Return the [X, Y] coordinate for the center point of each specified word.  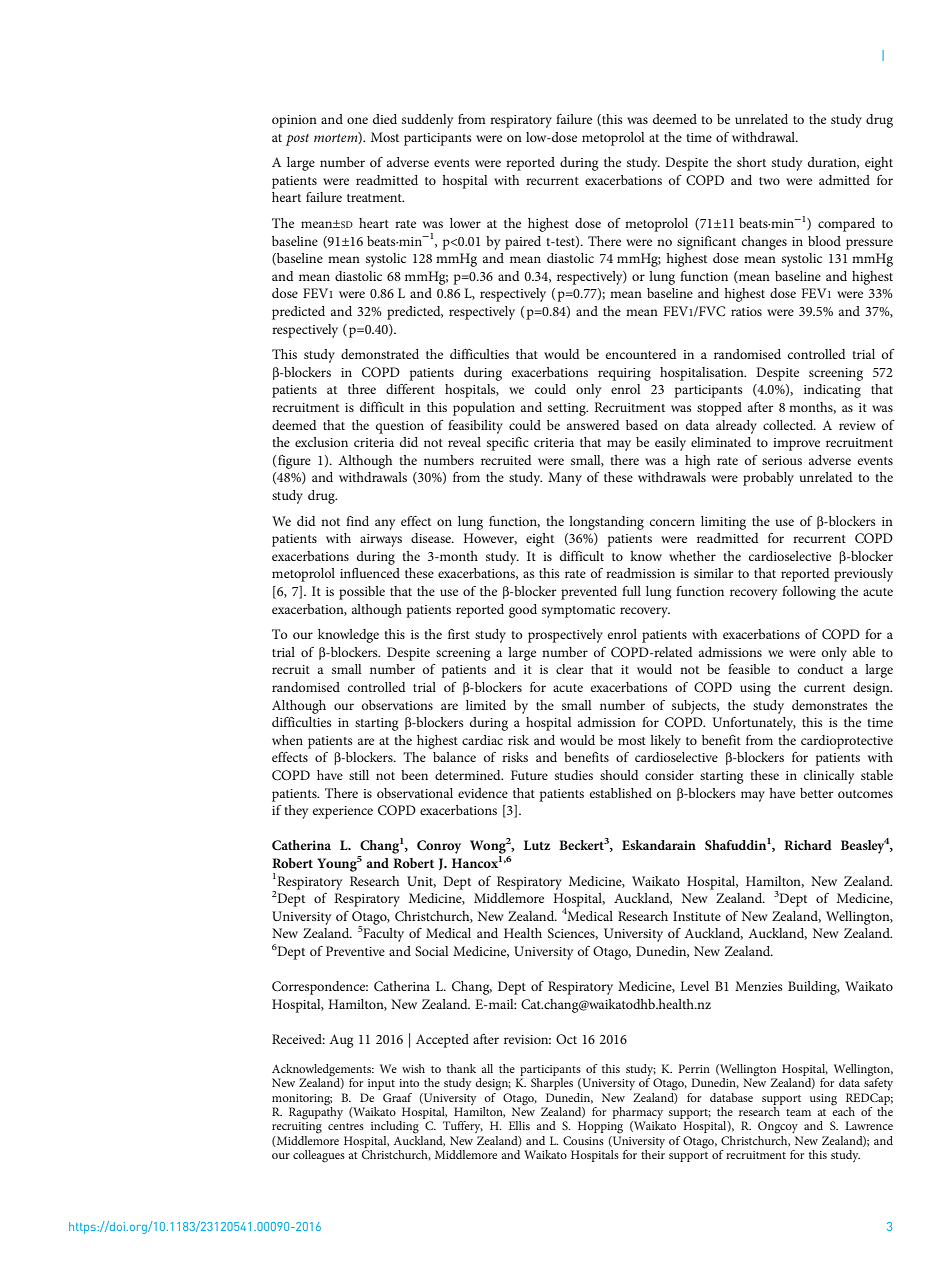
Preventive [355, 951]
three [362, 389]
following [809, 593]
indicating [832, 391]
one [357, 120]
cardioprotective [847, 742]
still [359, 775]
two [769, 181]
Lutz [537, 845]
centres [346, 1126]
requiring [624, 374]
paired [523, 243]
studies [574, 775]
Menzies [759, 986]
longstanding [606, 523]
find [357, 521]
